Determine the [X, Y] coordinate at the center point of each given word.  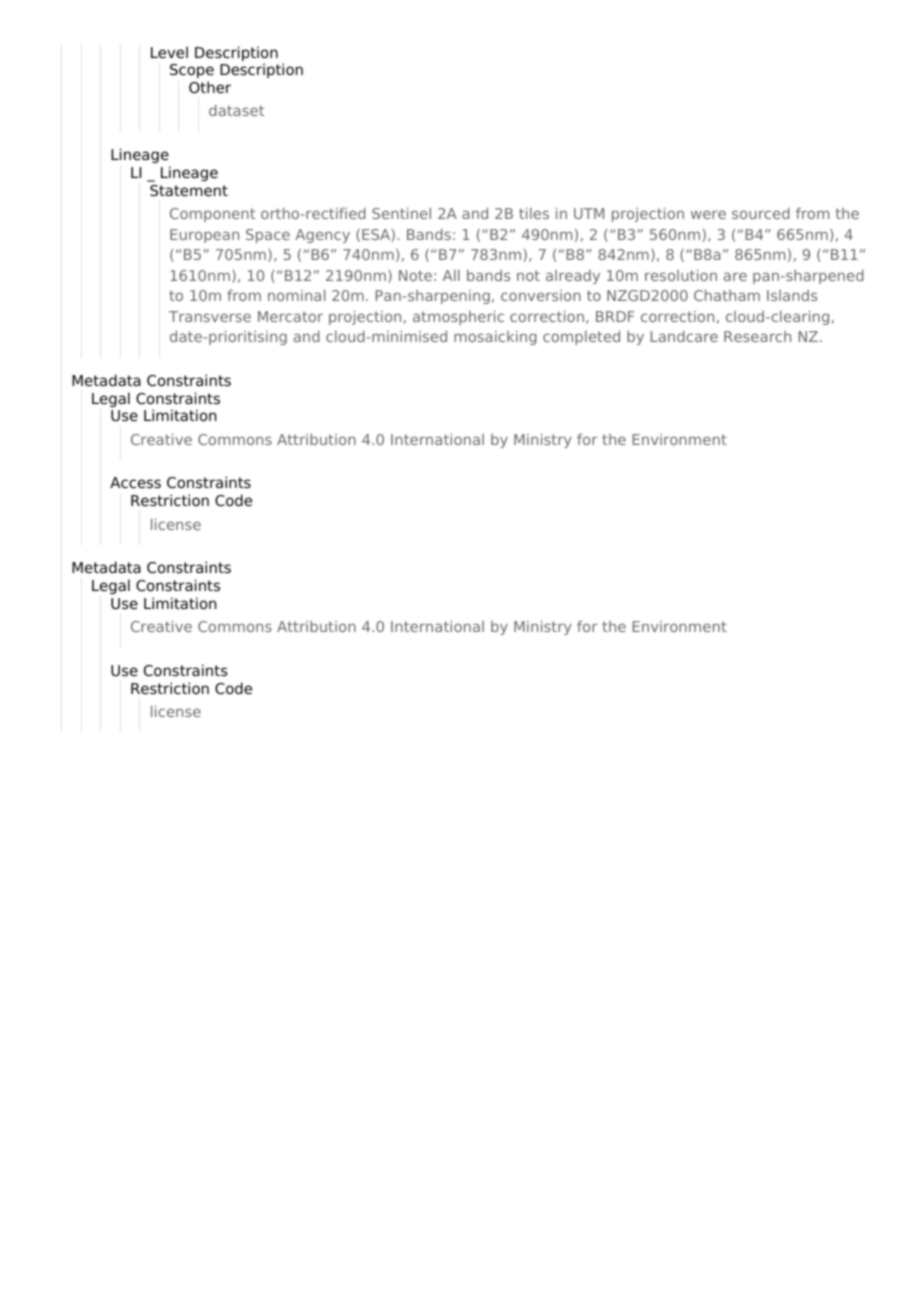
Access [135, 483]
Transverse [210, 316]
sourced [761, 213]
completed [581, 337]
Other [210, 87]
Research [757, 336]
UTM [589, 213]
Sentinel [401, 213]
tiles [534, 213]
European [204, 236]
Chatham [727, 295]
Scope [192, 73]
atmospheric [458, 317]
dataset [236, 110]
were [708, 214]
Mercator [290, 316]
